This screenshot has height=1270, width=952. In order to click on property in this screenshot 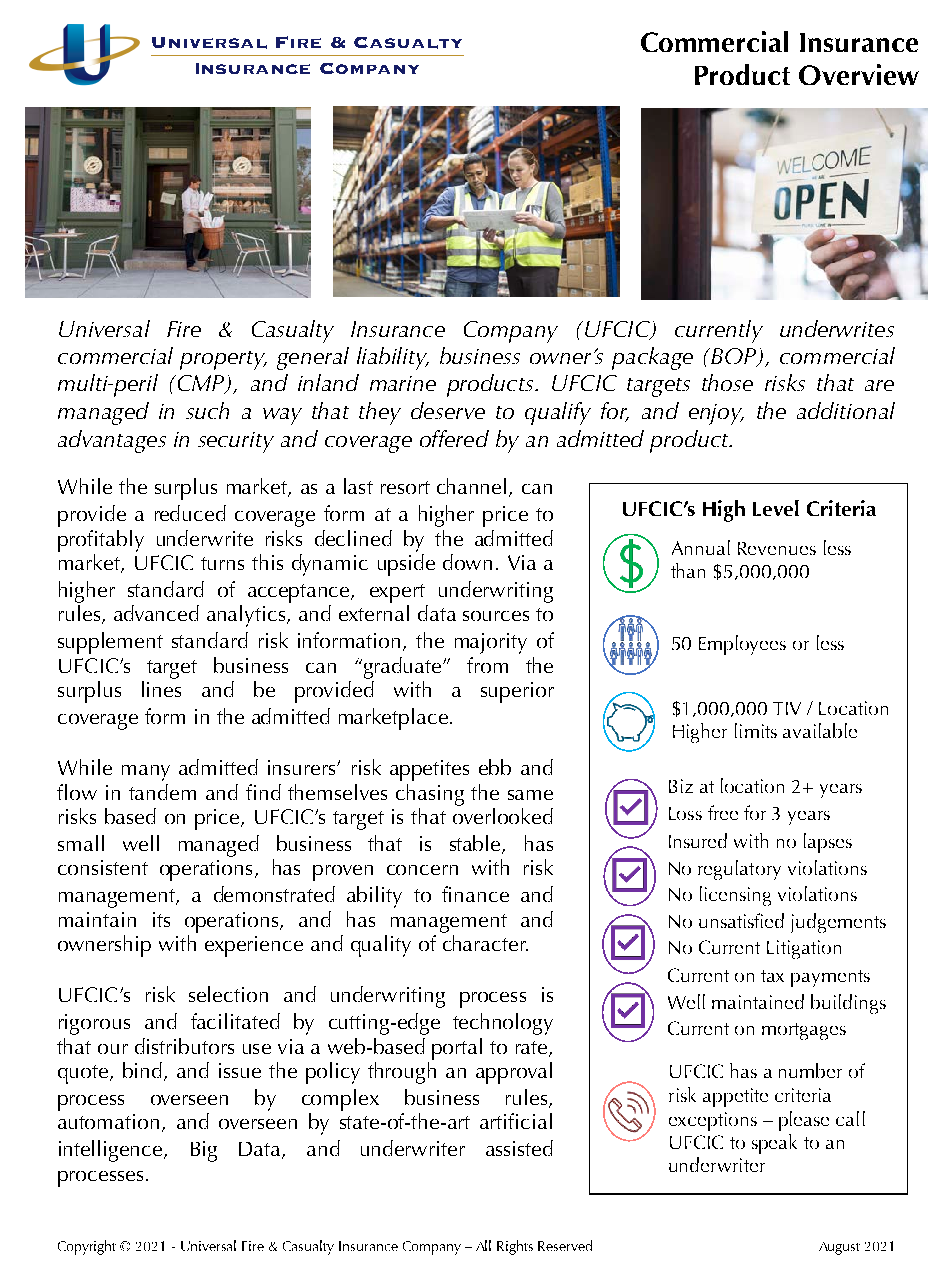, I will do `click(223, 360)`.
